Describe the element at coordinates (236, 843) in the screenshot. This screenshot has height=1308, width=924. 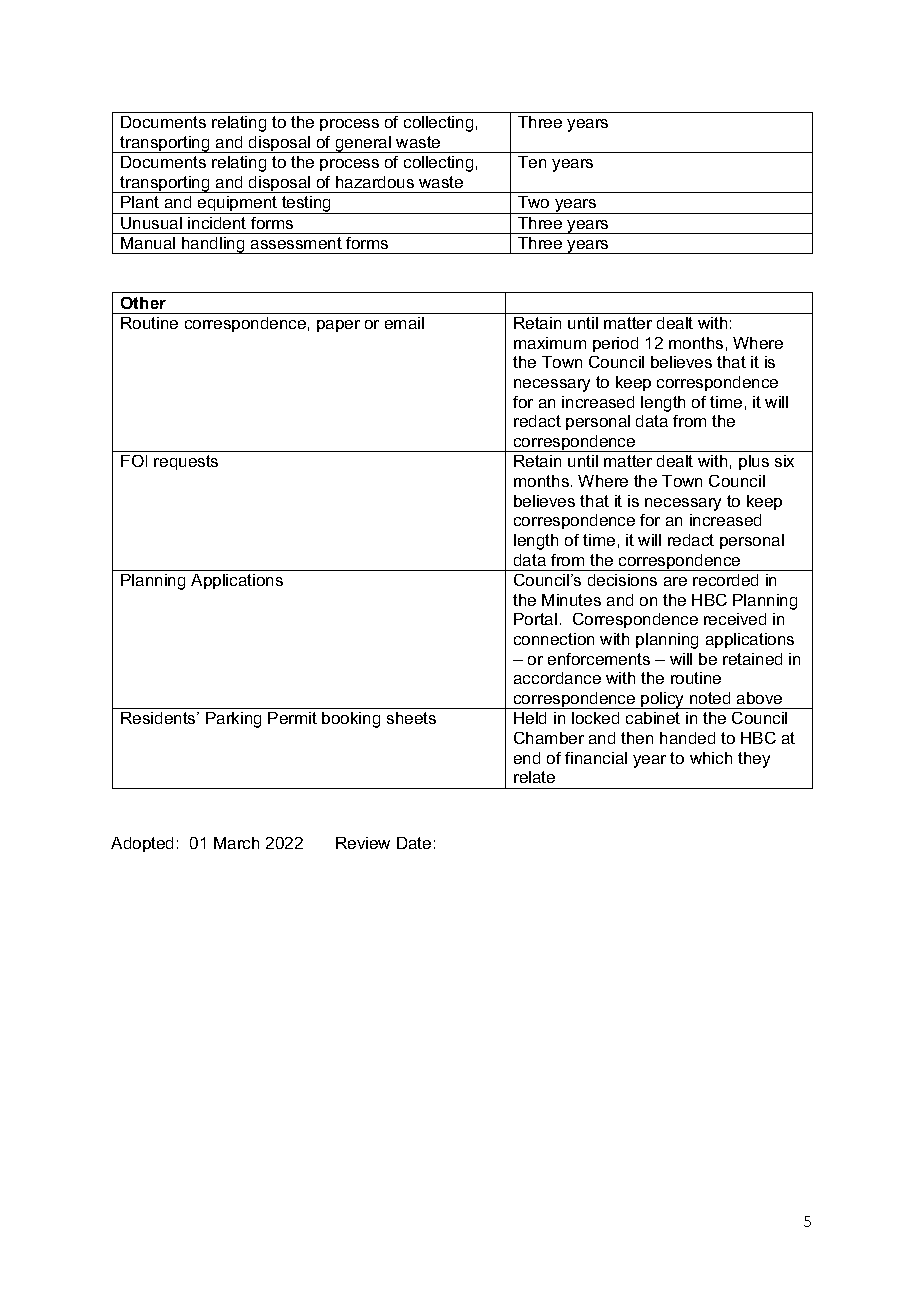
I see `March` at that location.
